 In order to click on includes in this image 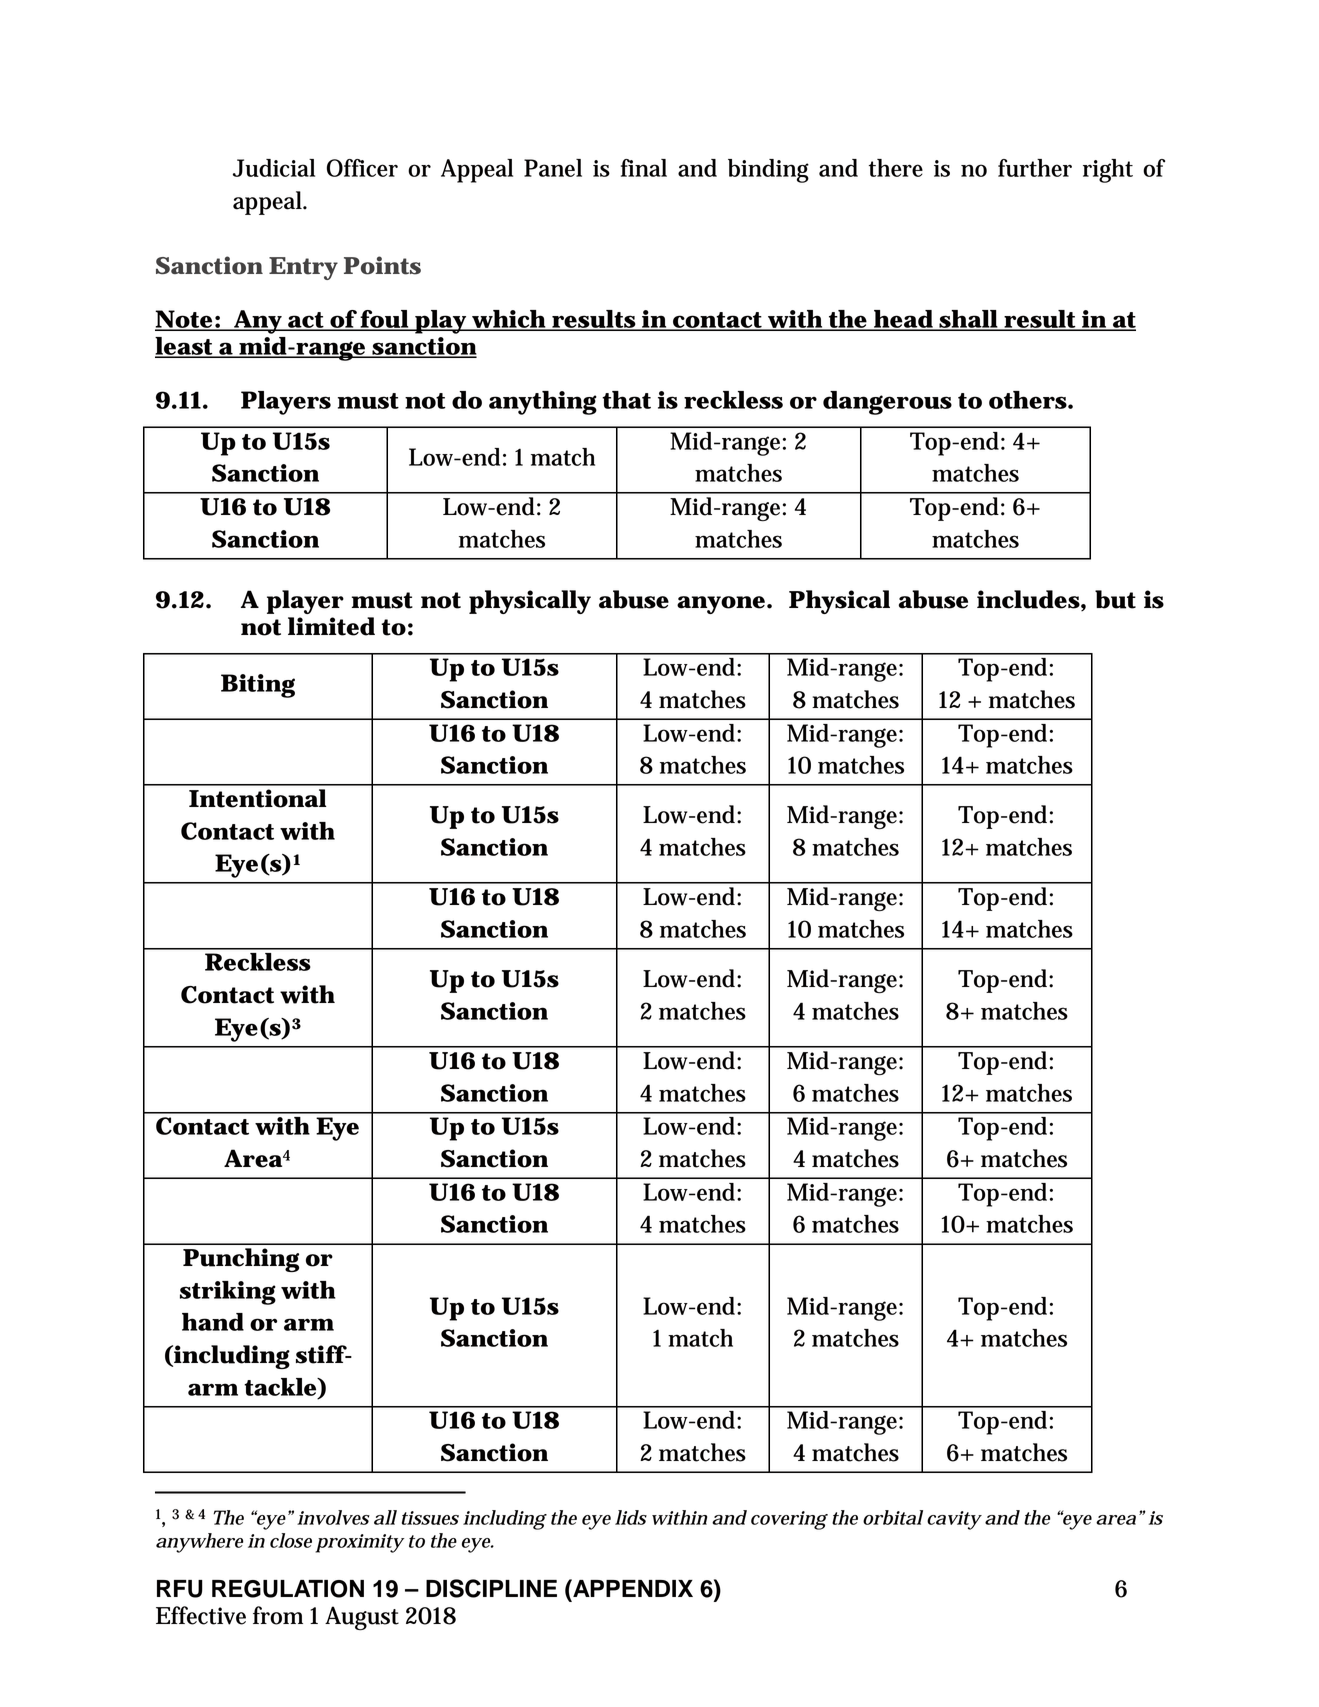, I will do `click(1028, 599)`.
